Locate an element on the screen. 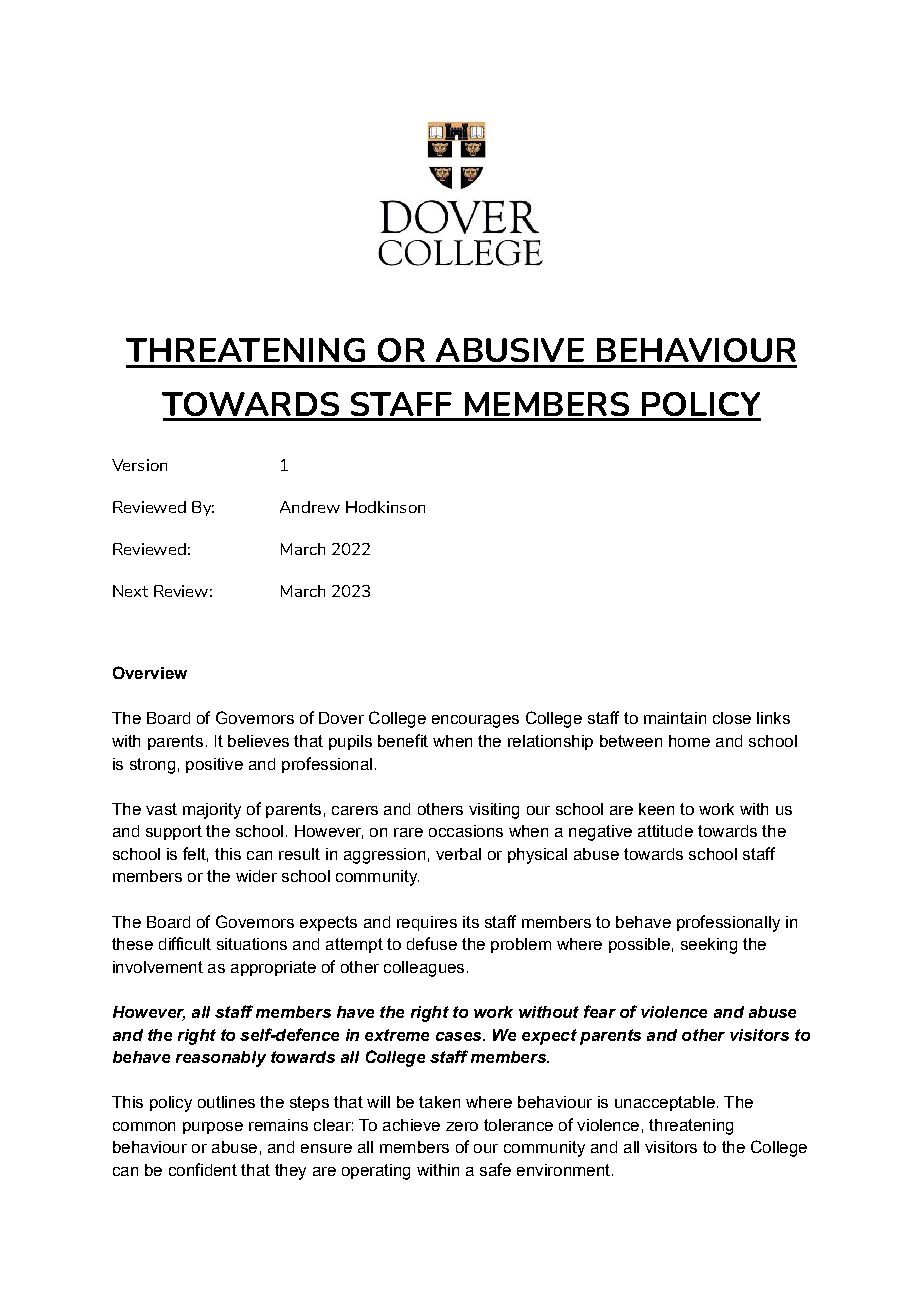 The image size is (924, 1307). believes is located at coordinates (258, 741).
